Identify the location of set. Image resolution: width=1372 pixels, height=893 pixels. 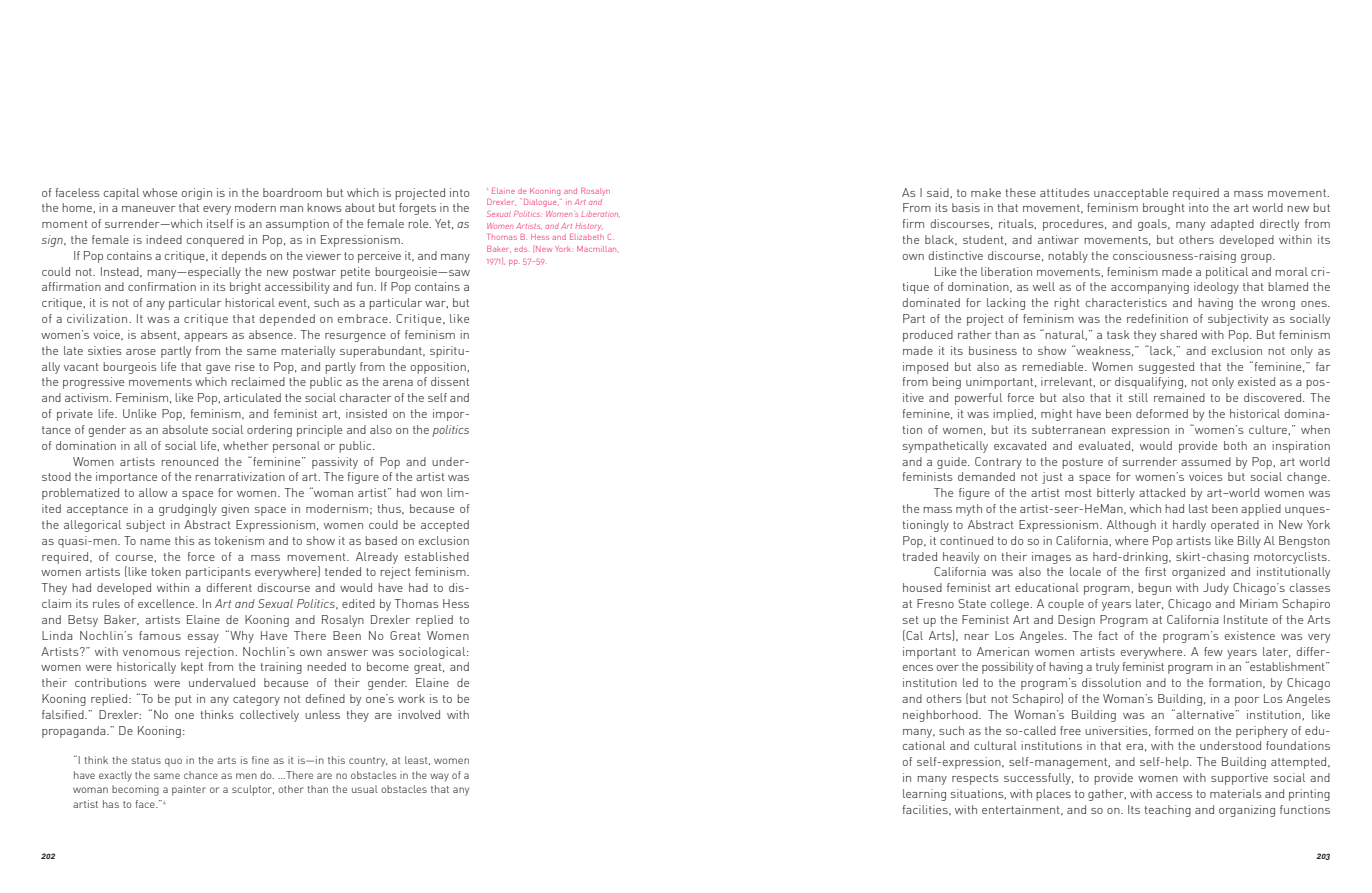
(911, 620).
